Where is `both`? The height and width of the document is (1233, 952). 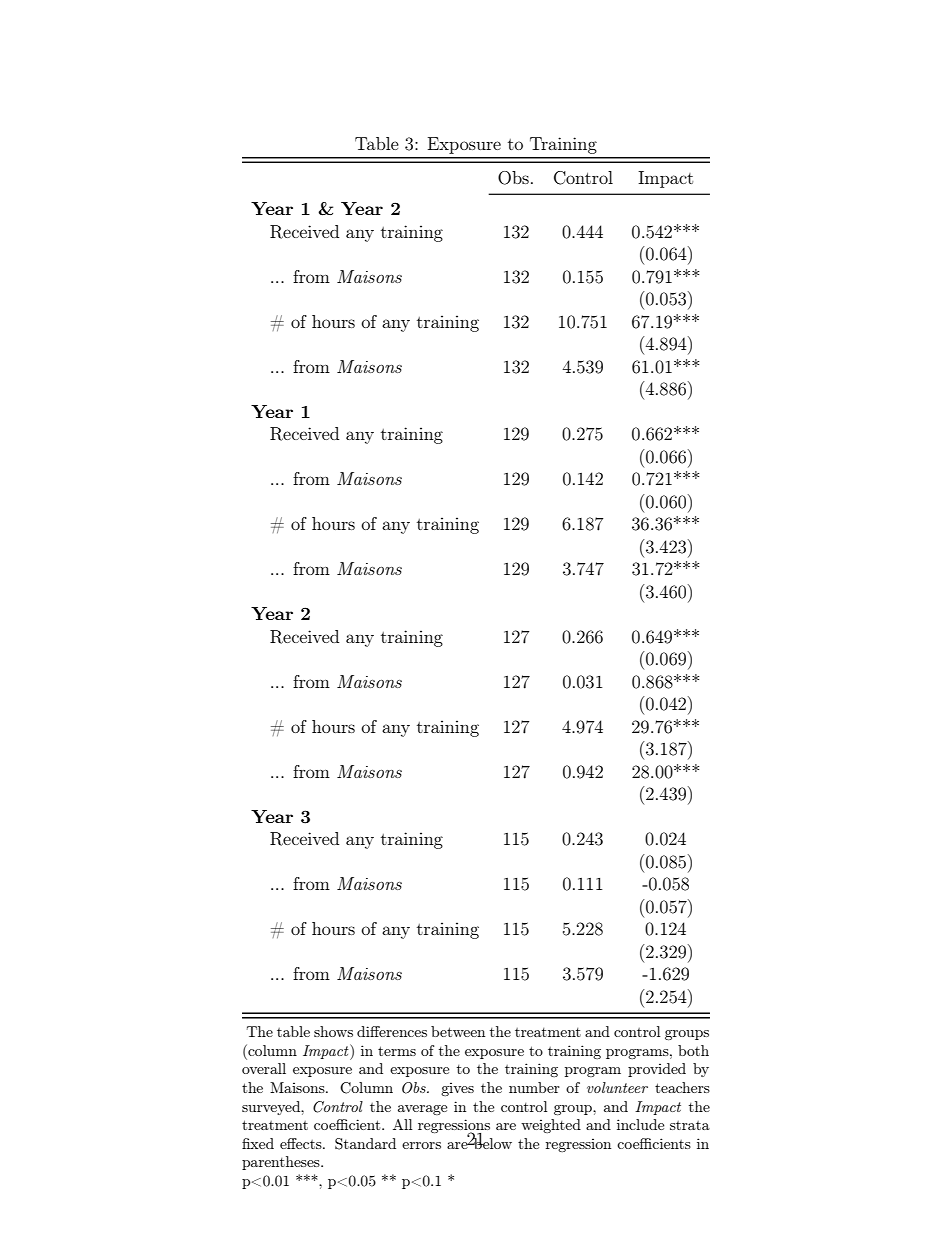 both is located at coordinates (693, 1050).
